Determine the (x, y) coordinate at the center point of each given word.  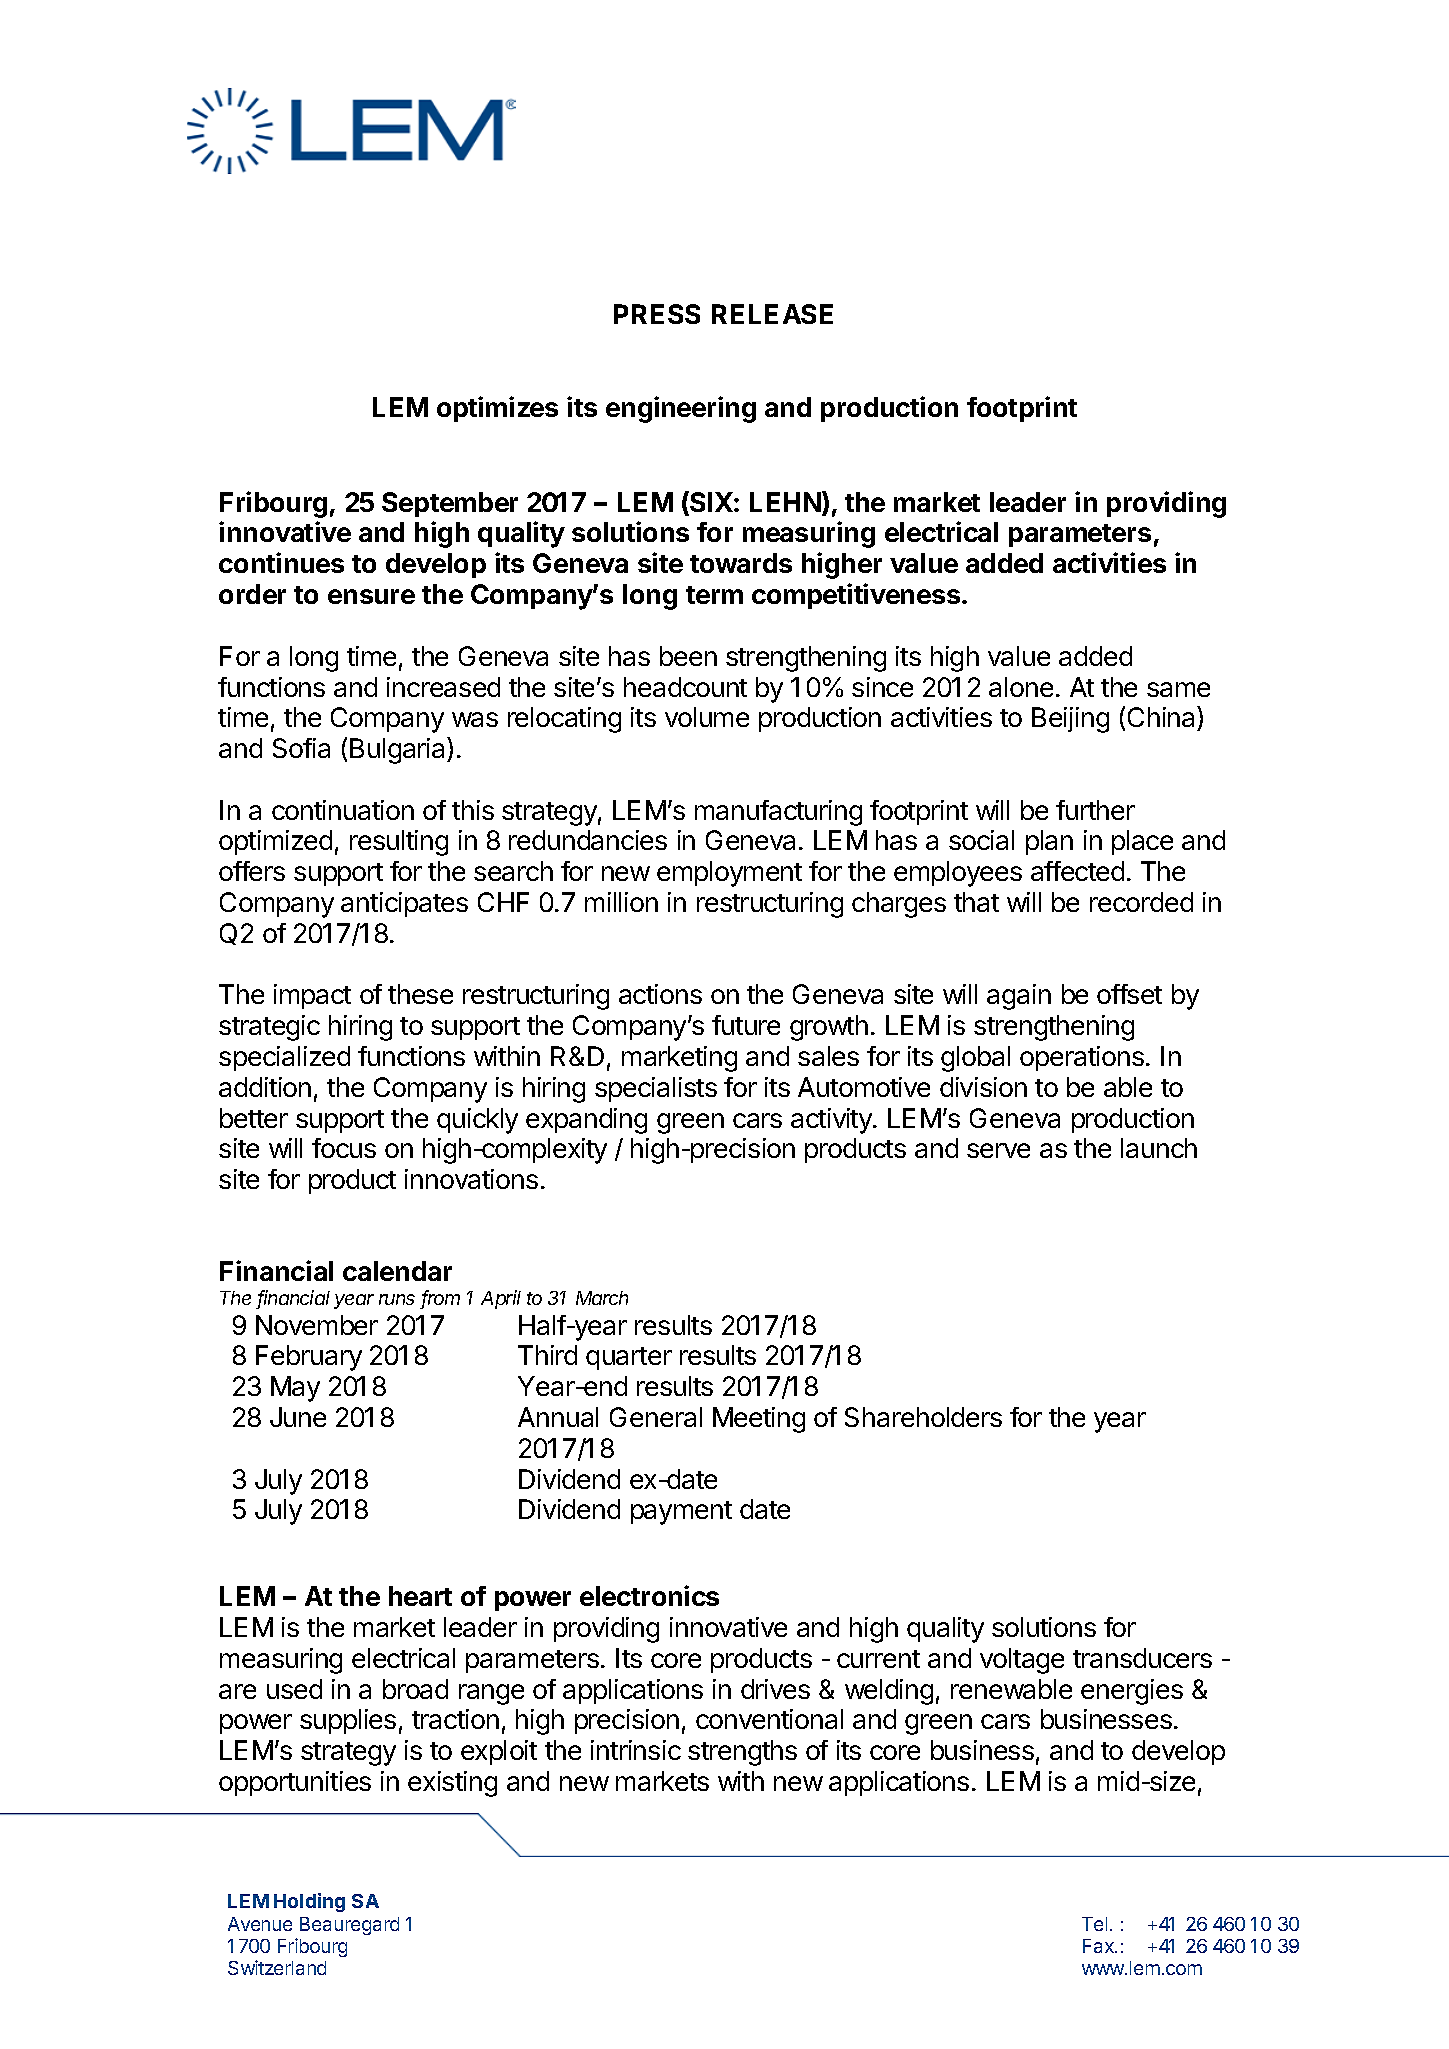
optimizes (497, 409)
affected (1077, 871)
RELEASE (772, 314)
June (298, 1417)
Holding (309, 1902)
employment (729, 874)
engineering (681, 409)
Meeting (759, 1420)
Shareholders (923, 1417)
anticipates (404, 904)
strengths (742, 1753)
